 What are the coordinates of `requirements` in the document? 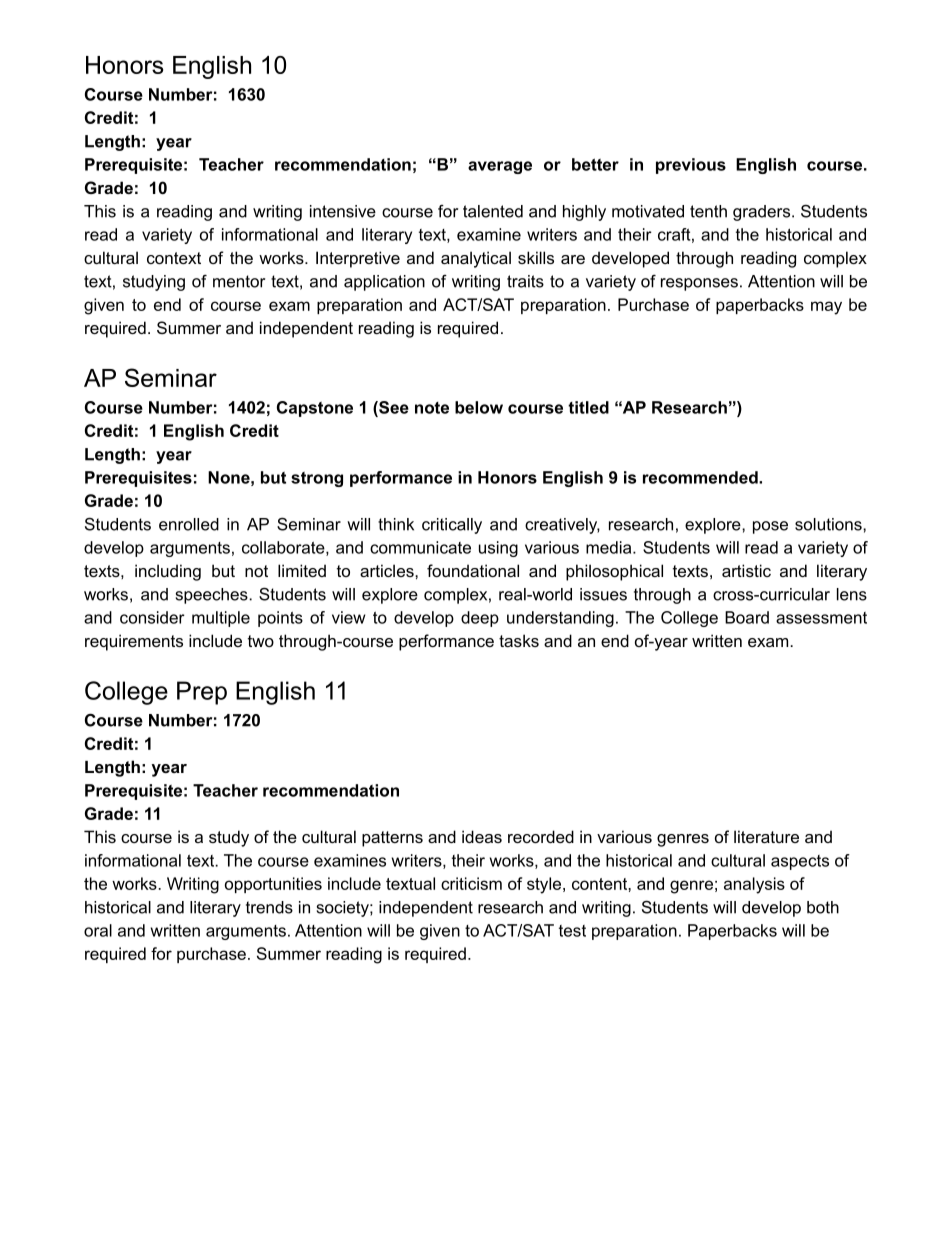 It's located at (134, 642).
